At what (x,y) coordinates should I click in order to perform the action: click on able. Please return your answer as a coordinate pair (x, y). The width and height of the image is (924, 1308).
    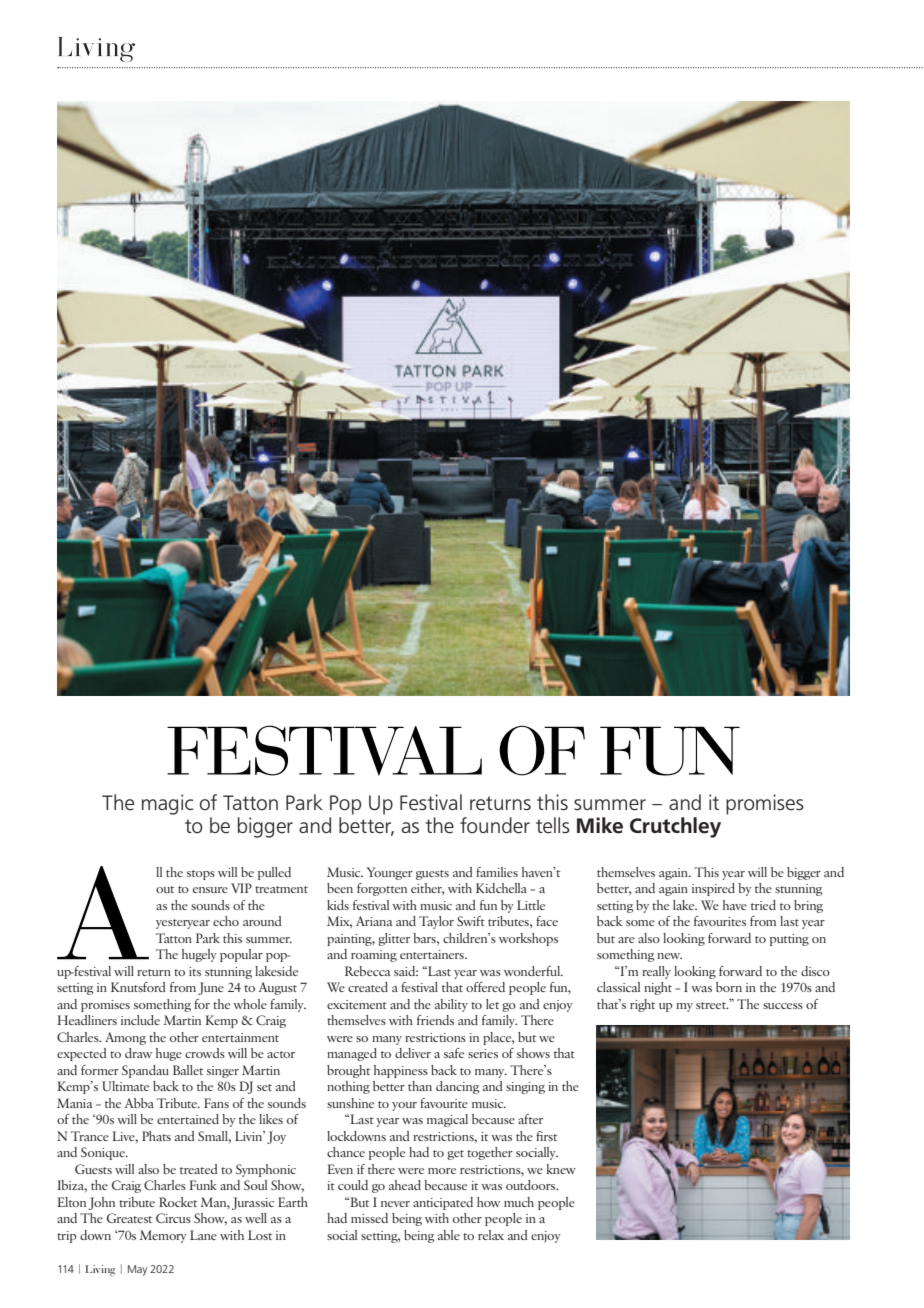
    Looking at the image, I should click on (449, 1235).
